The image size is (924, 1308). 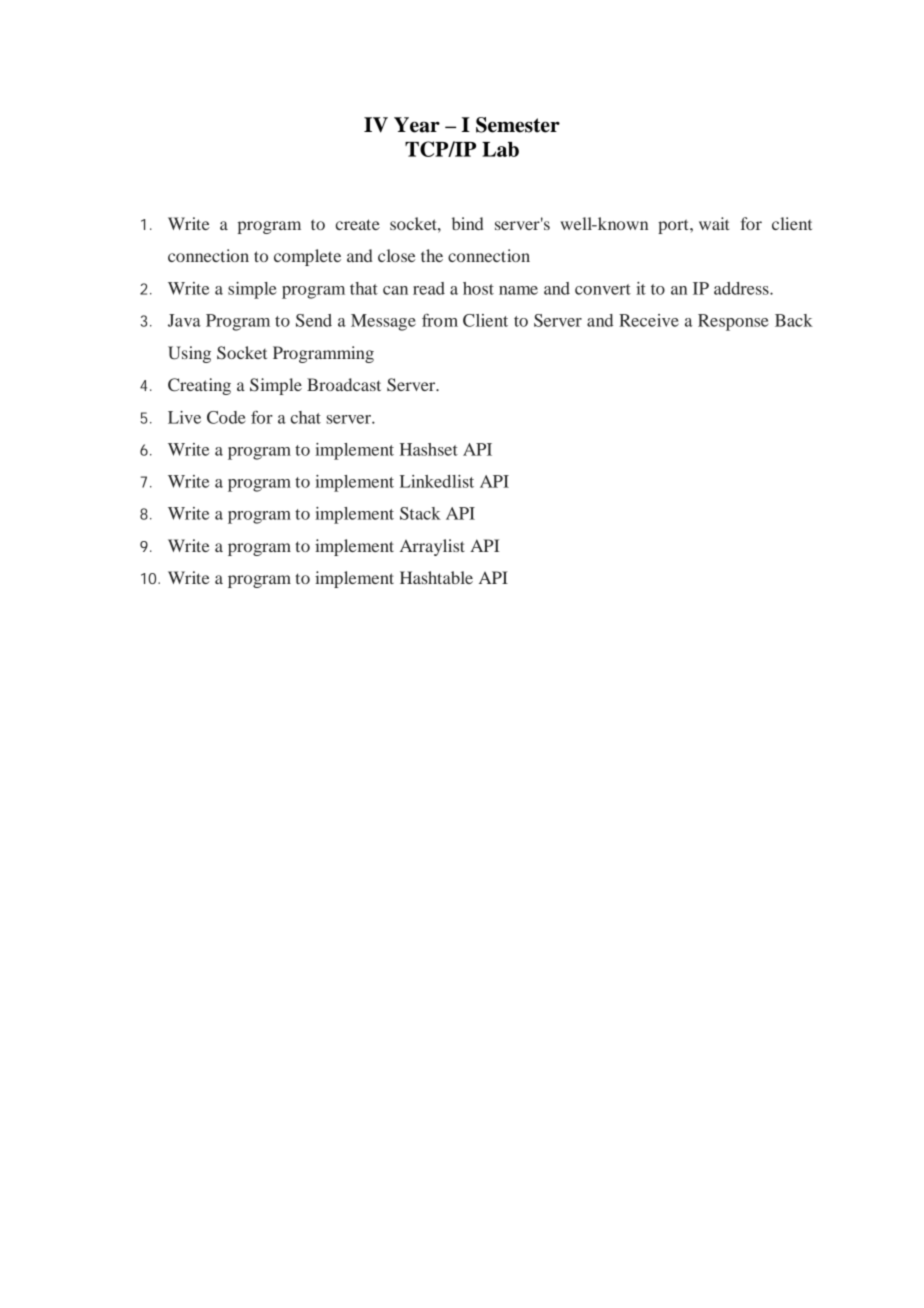 What do you see at coordinates (432, 547) in the screenshot?
I see `Arraylist` at bounding box center [432, 547].
